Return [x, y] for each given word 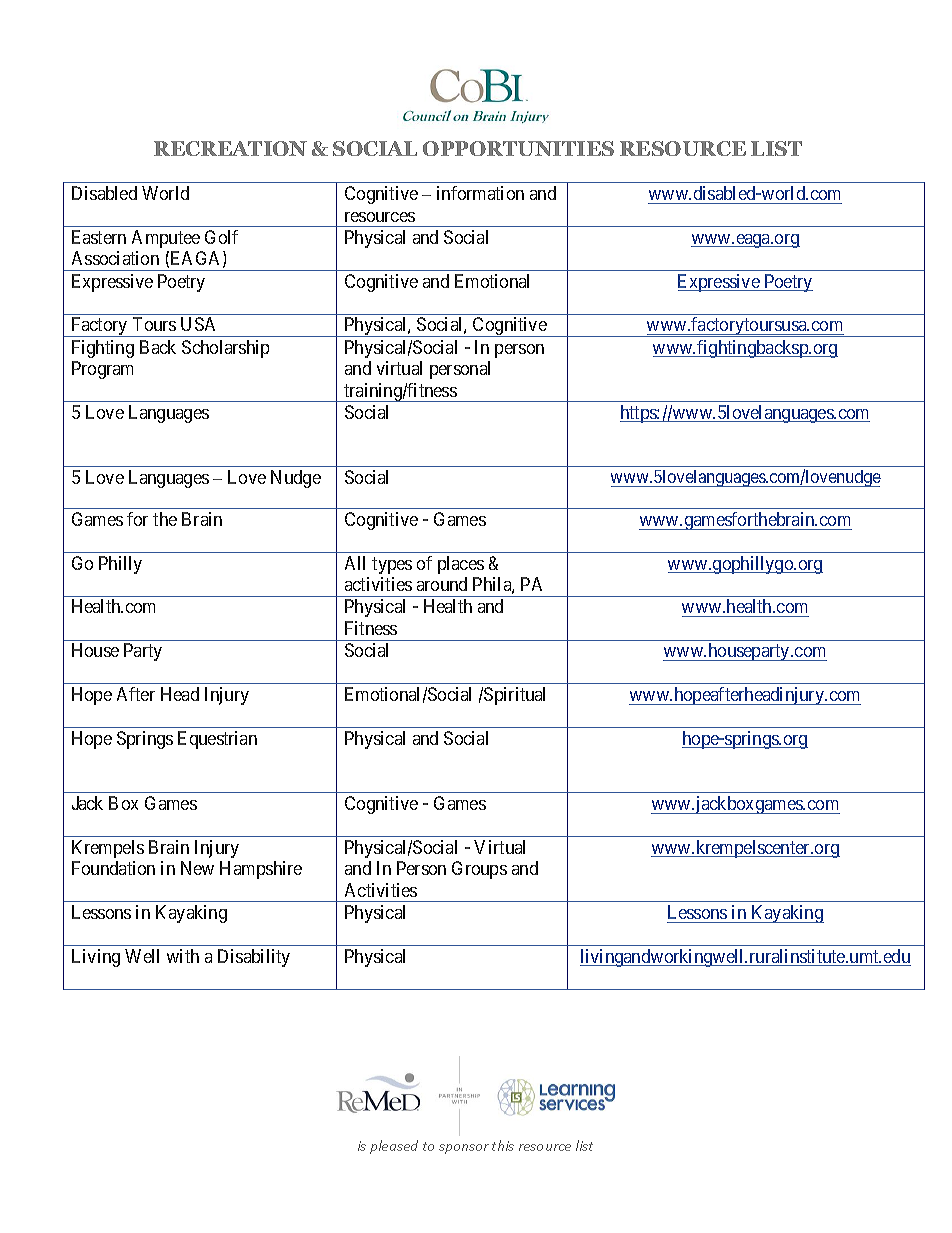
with [183, 956]
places [461, 565]
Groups [479, 870]
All [355, 563]
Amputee [166, 239]
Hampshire [261, 870]
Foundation [113, 868]
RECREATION [230, 148]
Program [102, 370]
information [480, 193]
